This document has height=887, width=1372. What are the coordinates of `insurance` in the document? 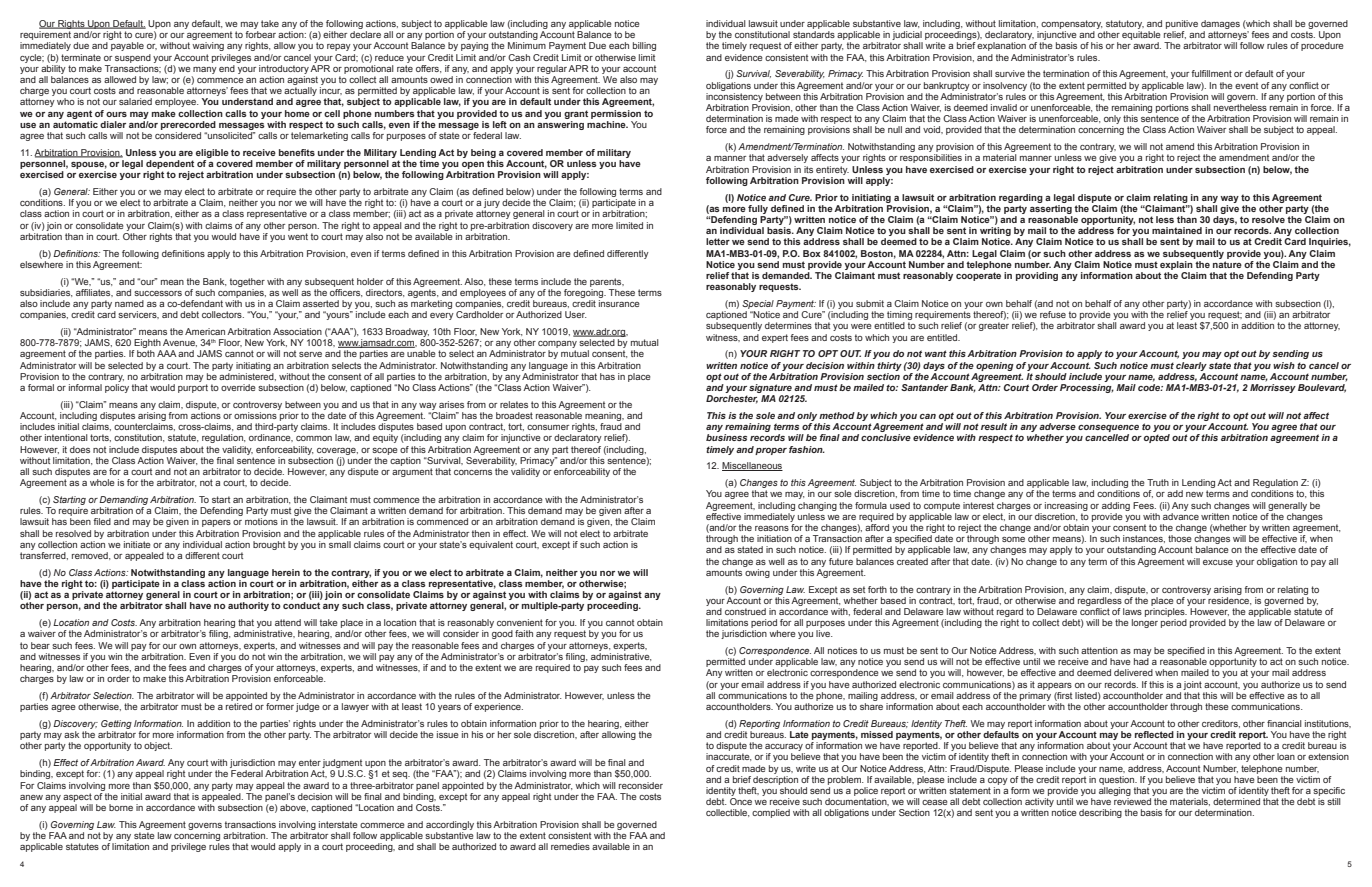 It's located at (619, 303).
